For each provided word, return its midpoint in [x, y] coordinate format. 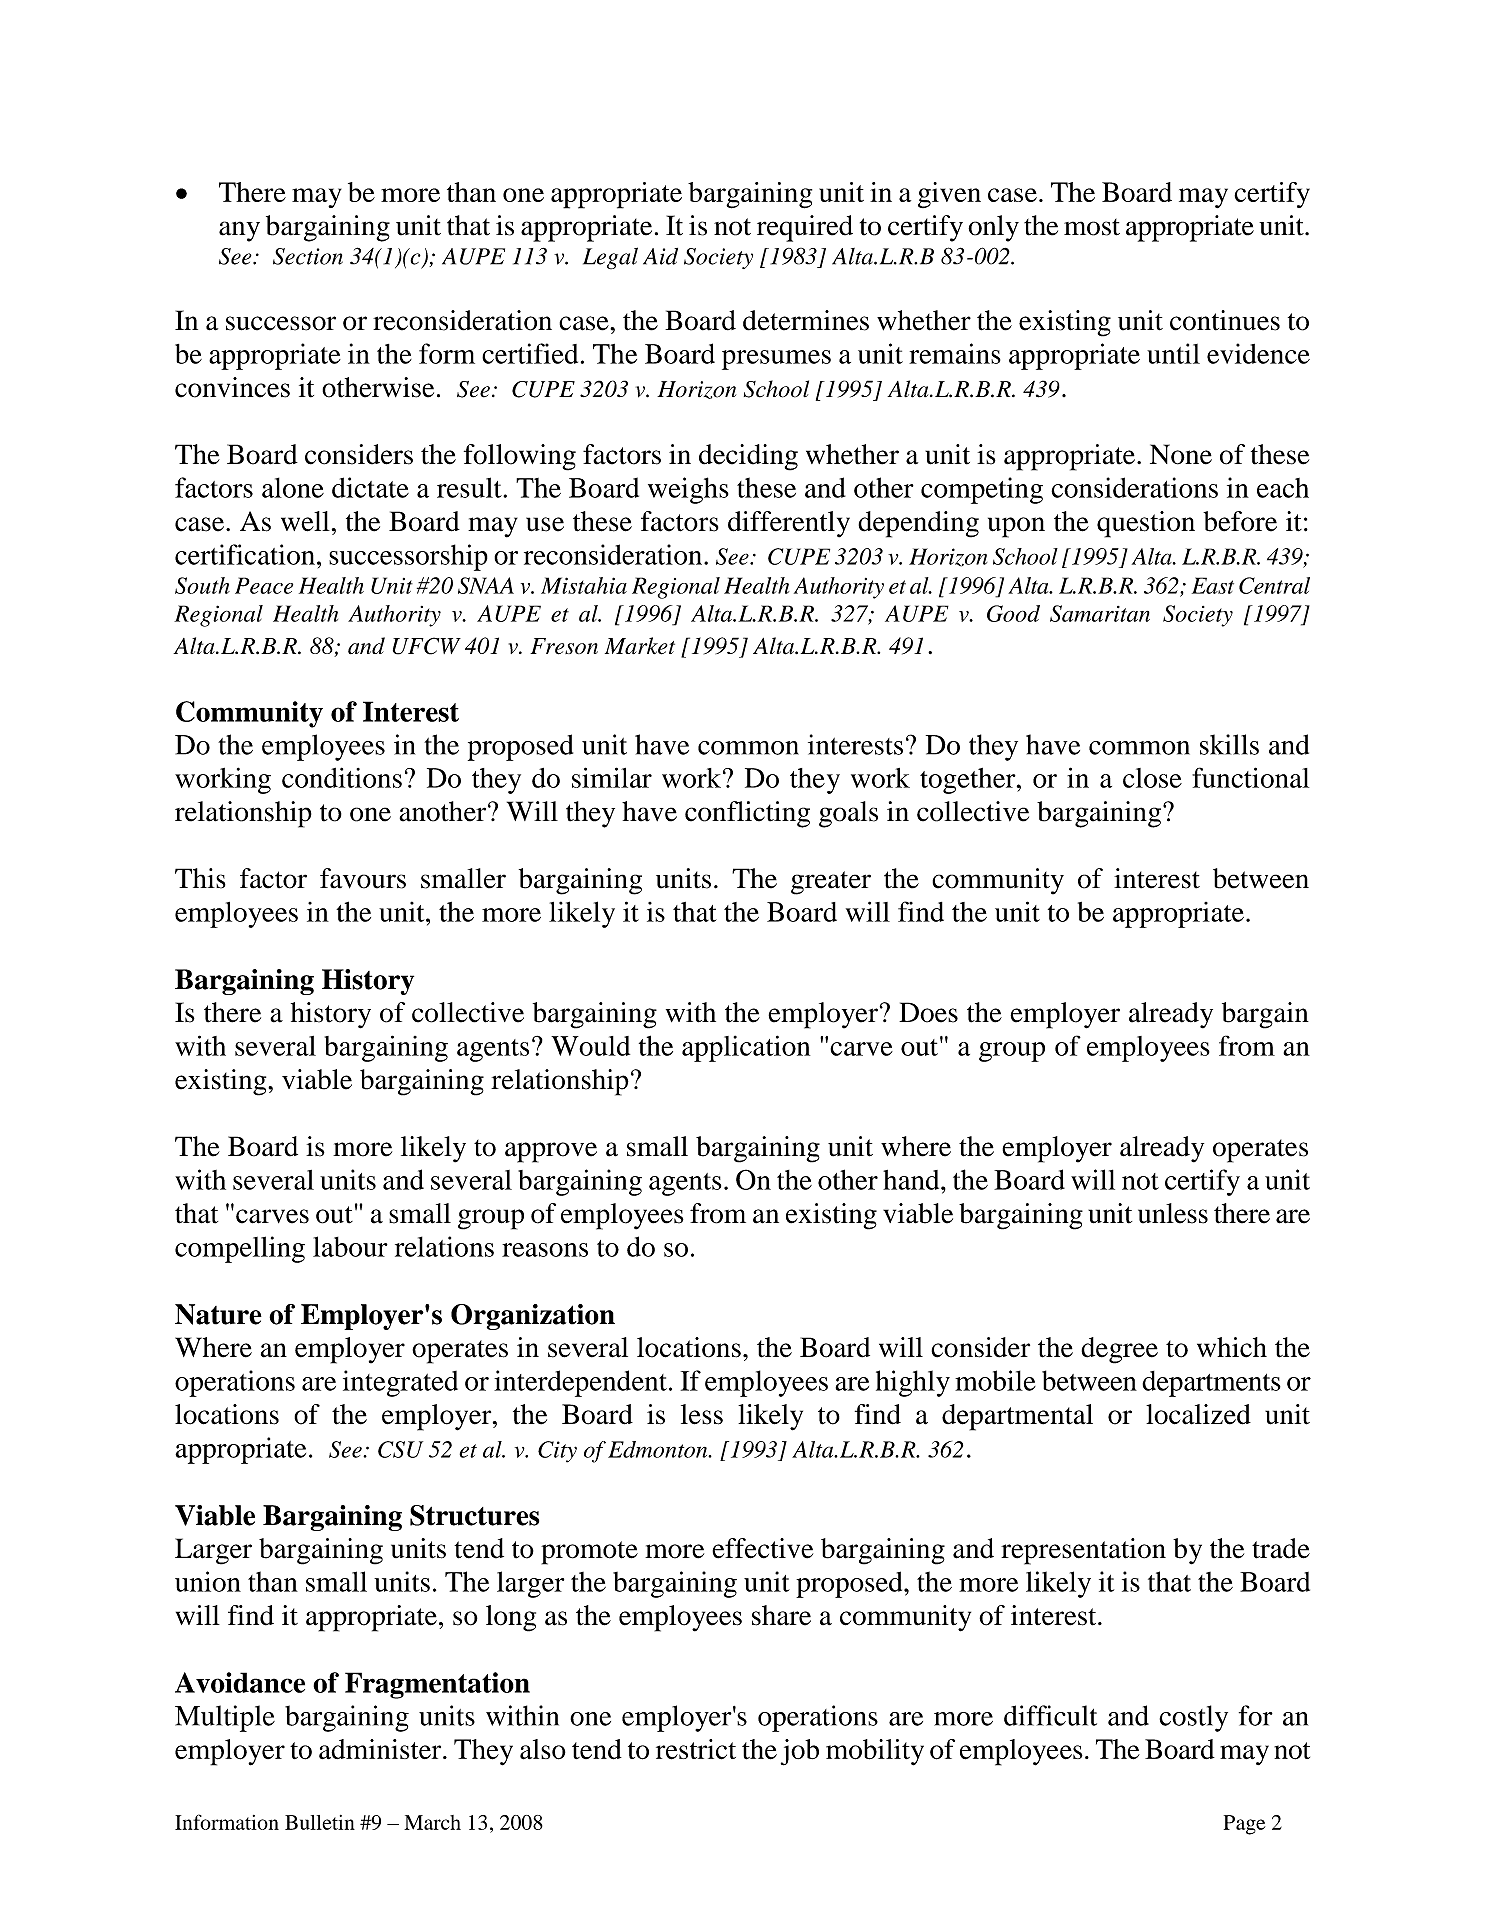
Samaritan [1100, 613]
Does [928, 1012]
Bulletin [320, 1822]
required [805, 228]
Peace [264, 585]
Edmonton [659, 1449]
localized [1198, 1414]
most [1092, 227]
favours [363, 878]
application [746, 1048]
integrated [400, 1383]
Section [308, 256]
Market [640, 646]
